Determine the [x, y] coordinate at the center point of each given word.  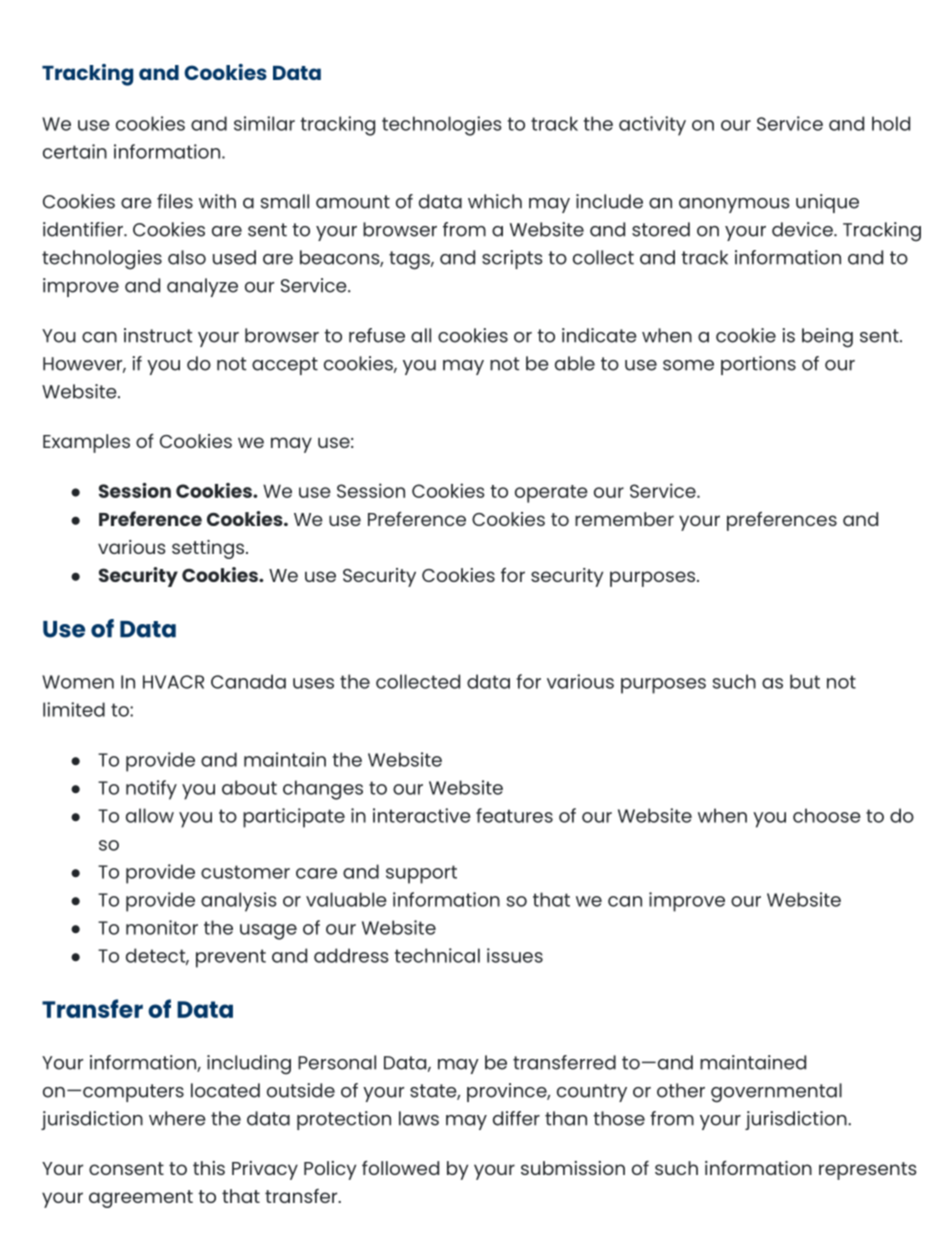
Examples [86, 443]
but [805, 681]
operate [551, 494]
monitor [162, 927]
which [495, 201]
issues [515, 955]
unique [827, 203]
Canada [248, 681]
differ [516, 1118]
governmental [776, 1093]
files [175, 201]
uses [313, 683]
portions [758, 365]
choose [827, 815]
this [209, 1168]
